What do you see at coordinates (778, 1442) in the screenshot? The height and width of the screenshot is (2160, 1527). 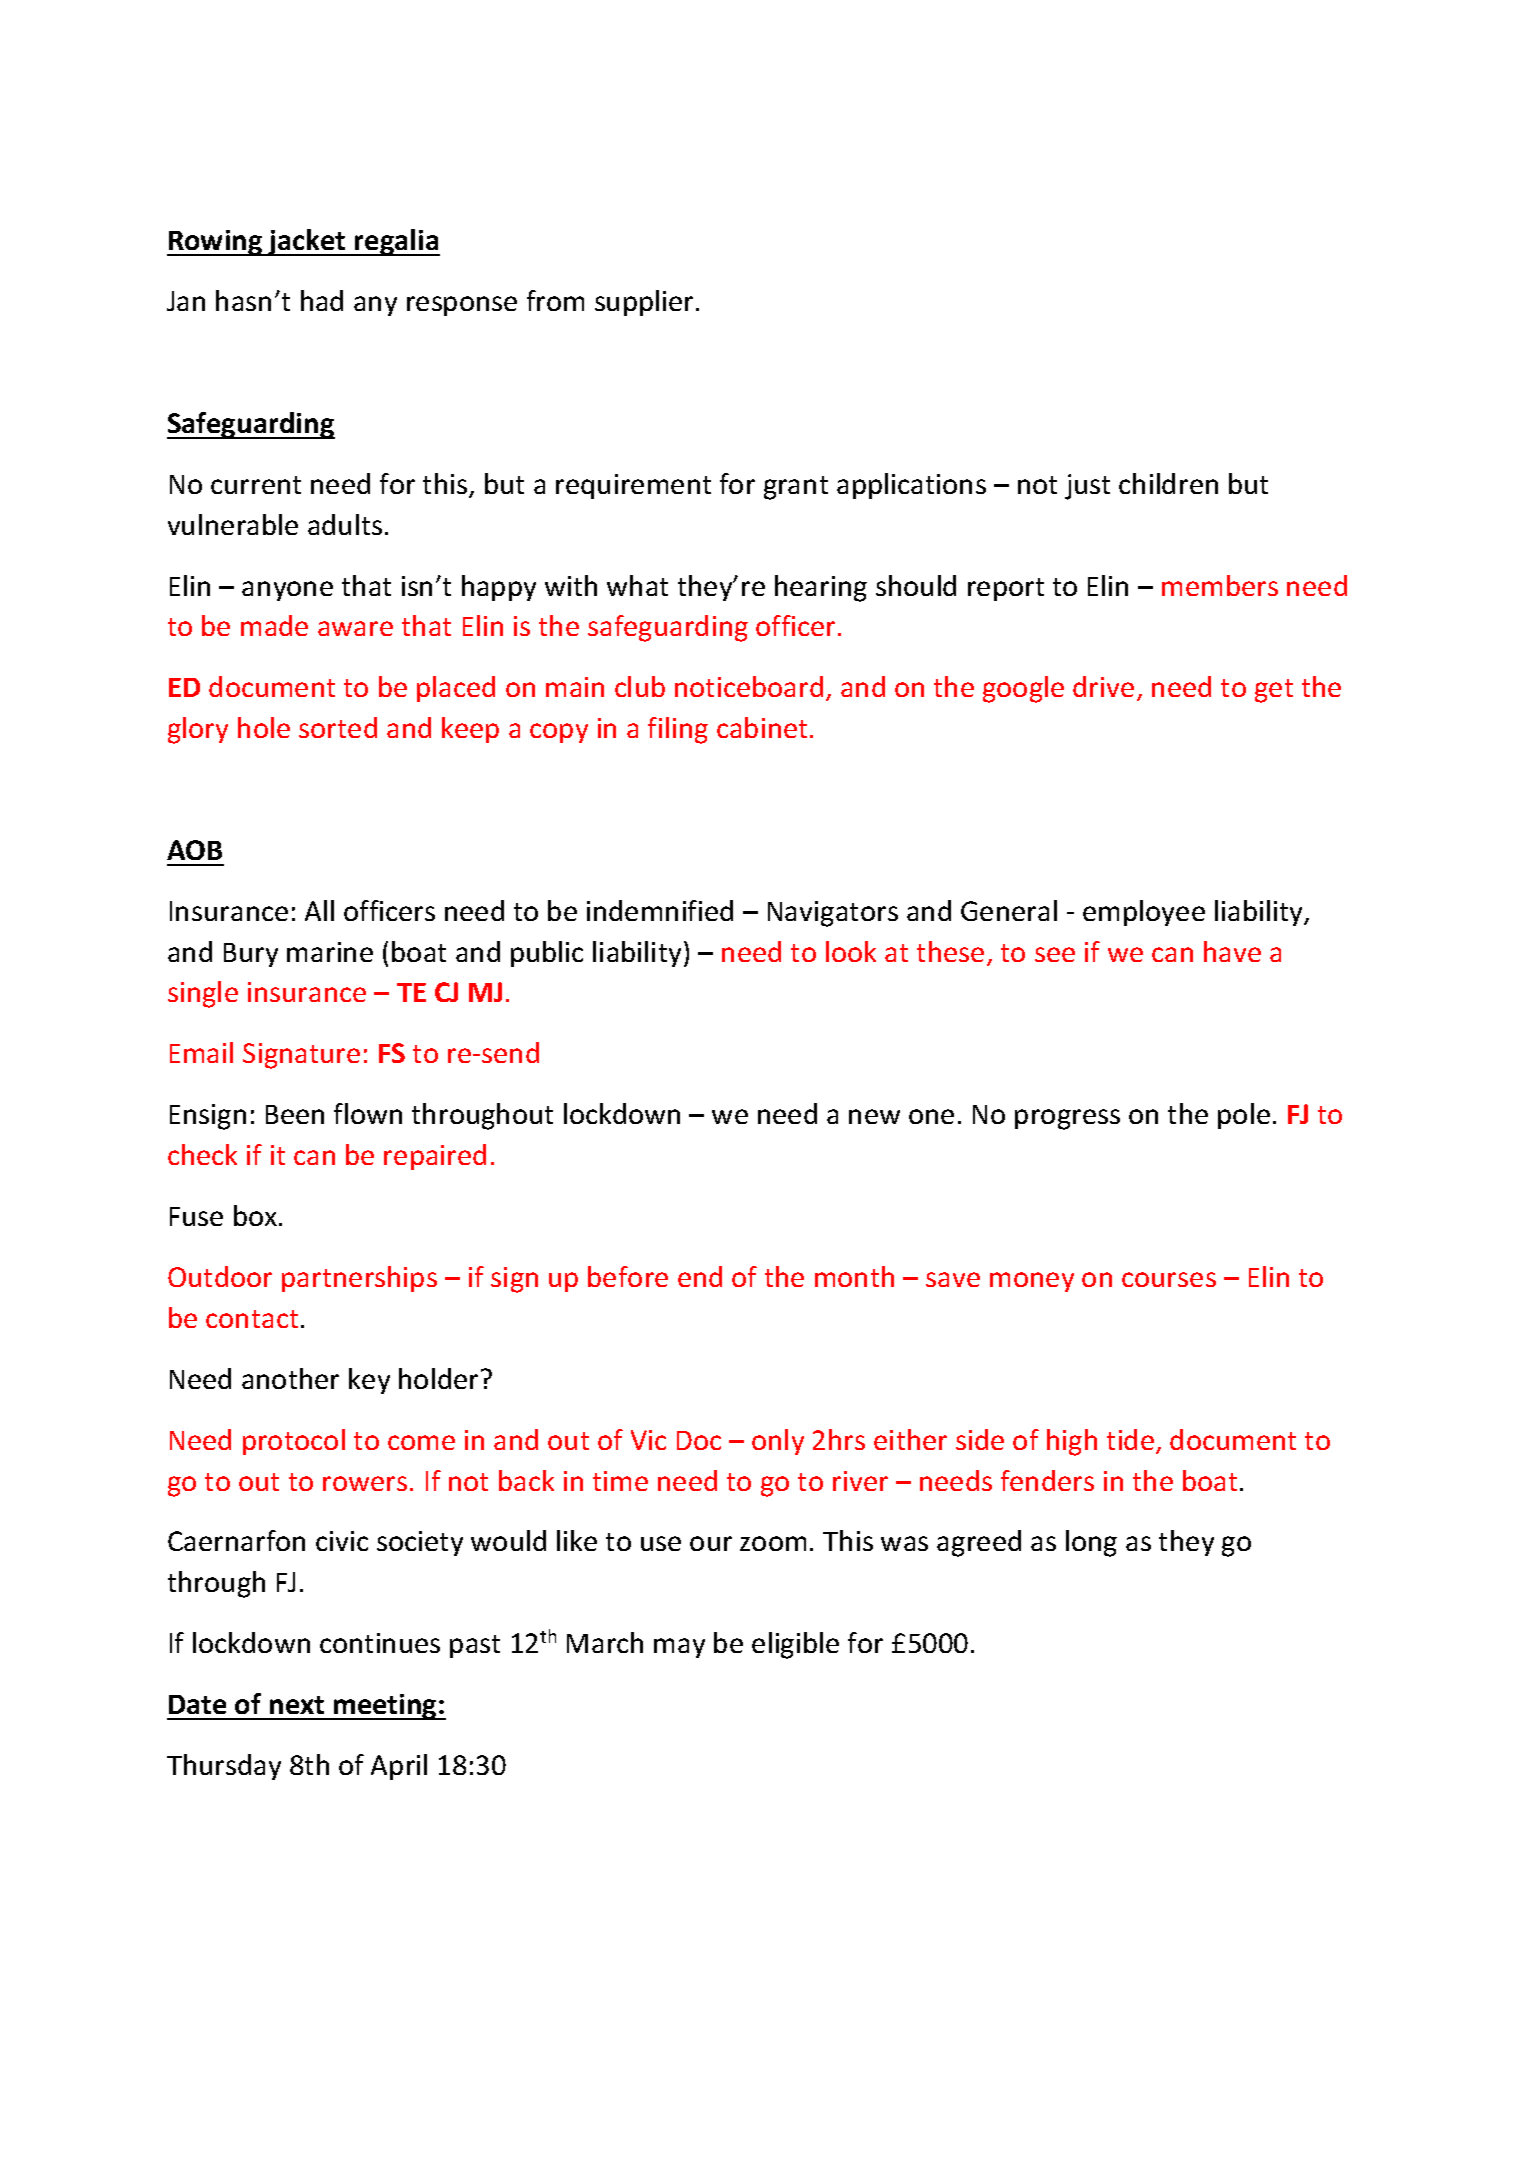 I see `only` at bounding box center [778, 1442].
